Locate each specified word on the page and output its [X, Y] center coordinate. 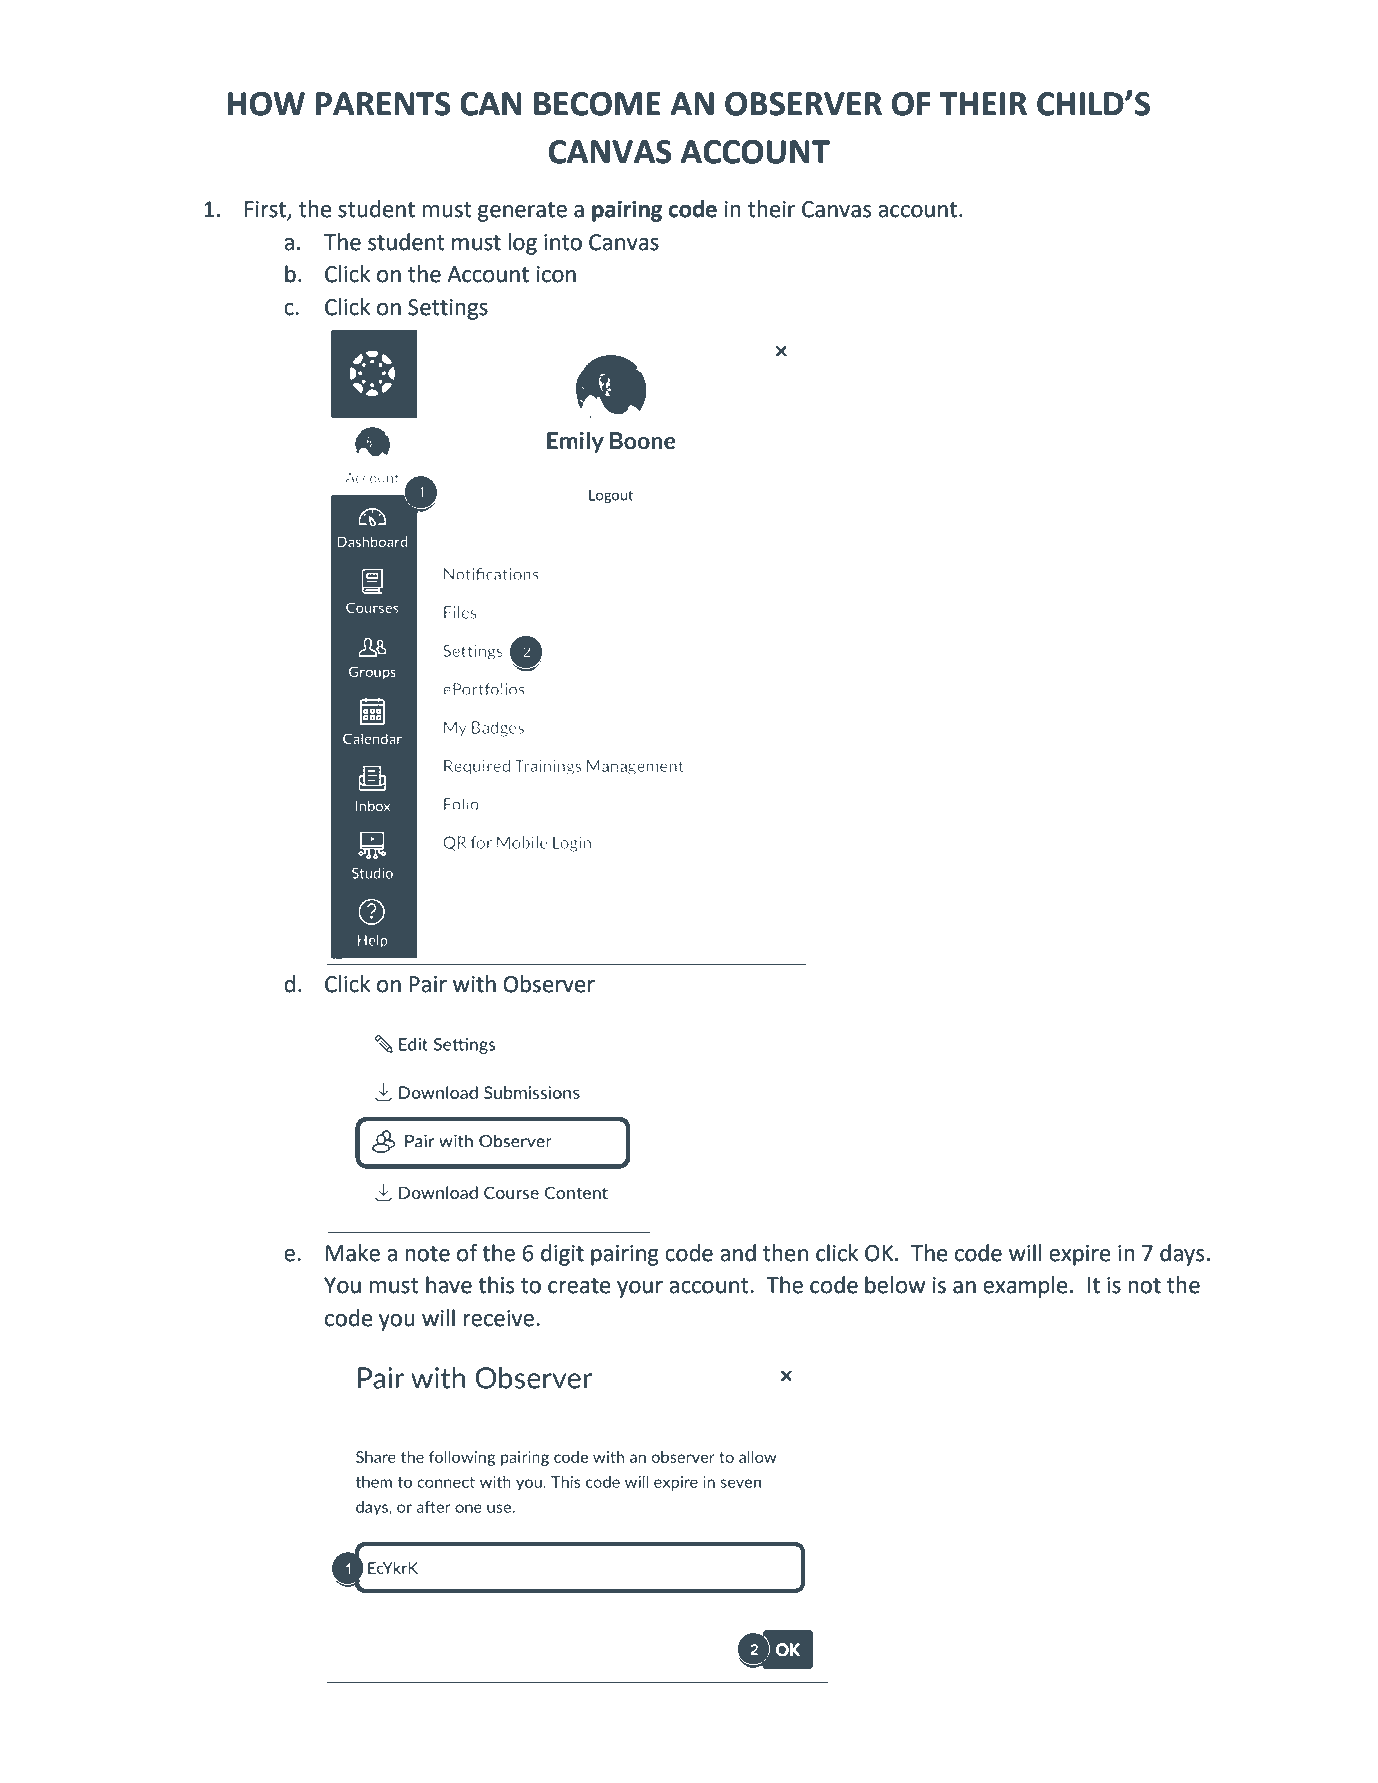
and [738, 1253]
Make [353, 1253]
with [474, 984]
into [563, 242]
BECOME [597, 104]
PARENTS [383, 104]
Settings [448, 309]
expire [1080, 1255]
